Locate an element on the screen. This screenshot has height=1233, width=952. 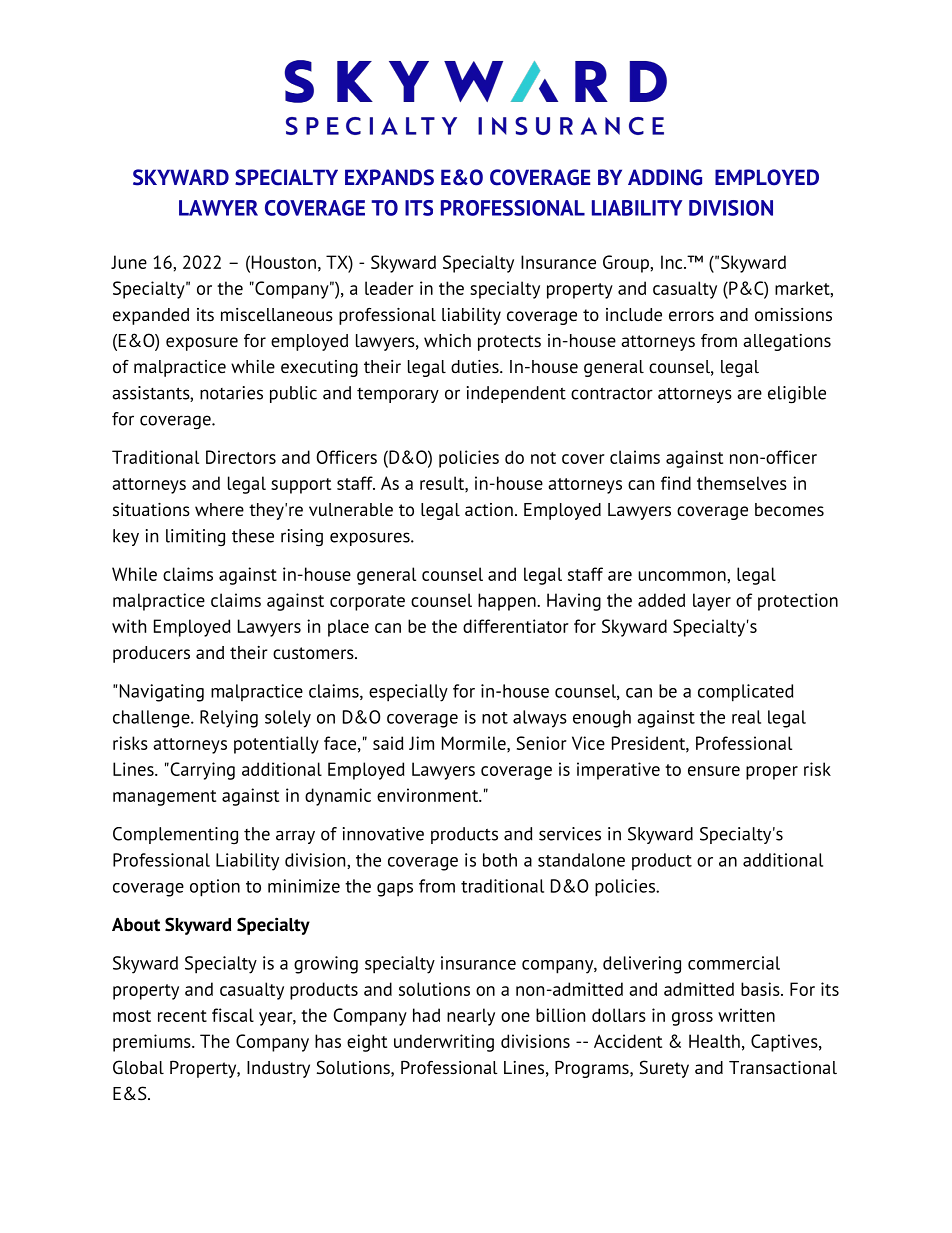
ensure is located at coordinates (714, 771).
